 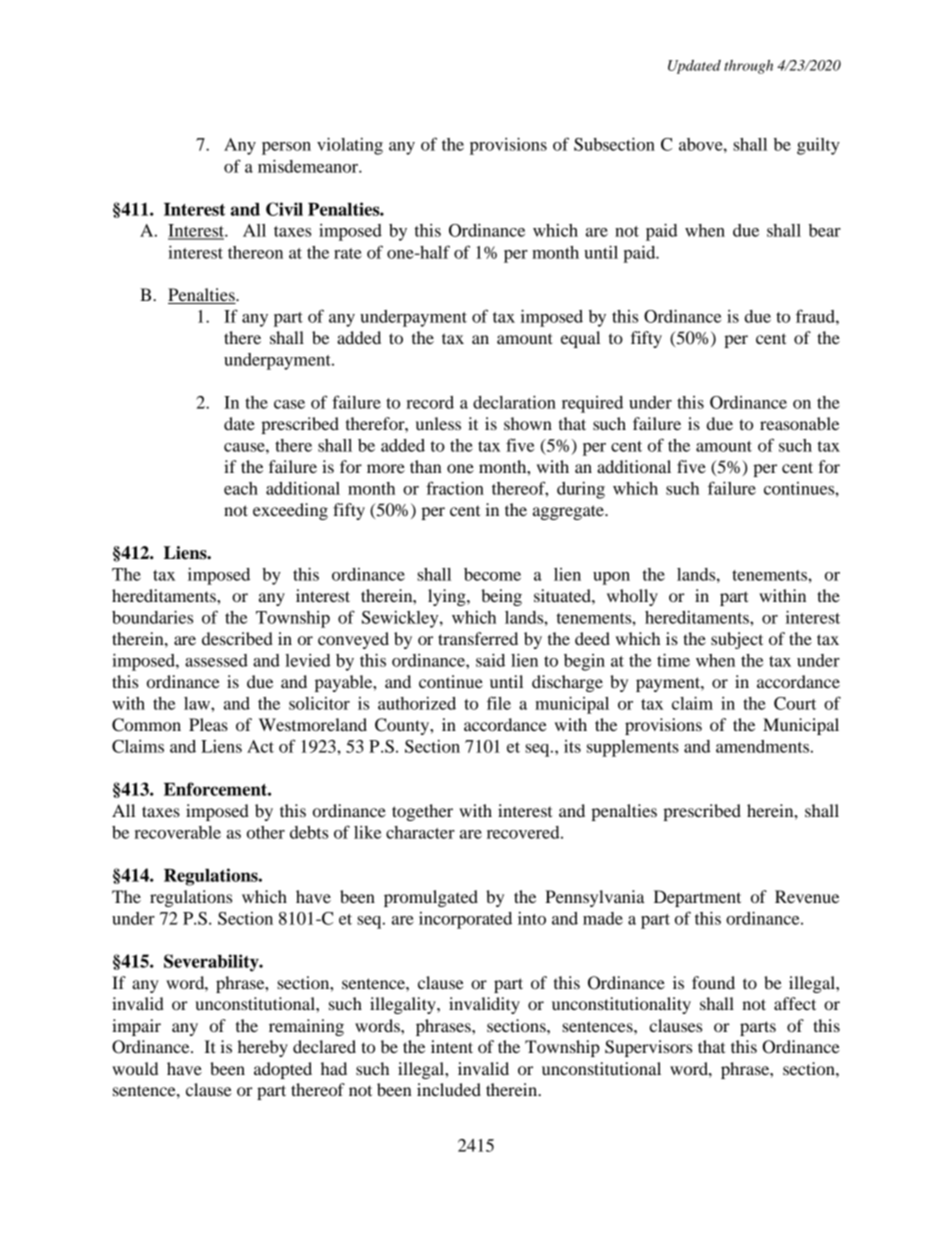 What do you see at coordinates (492, 574) in the image?
I see `become` at bounding box center [492, 574].
